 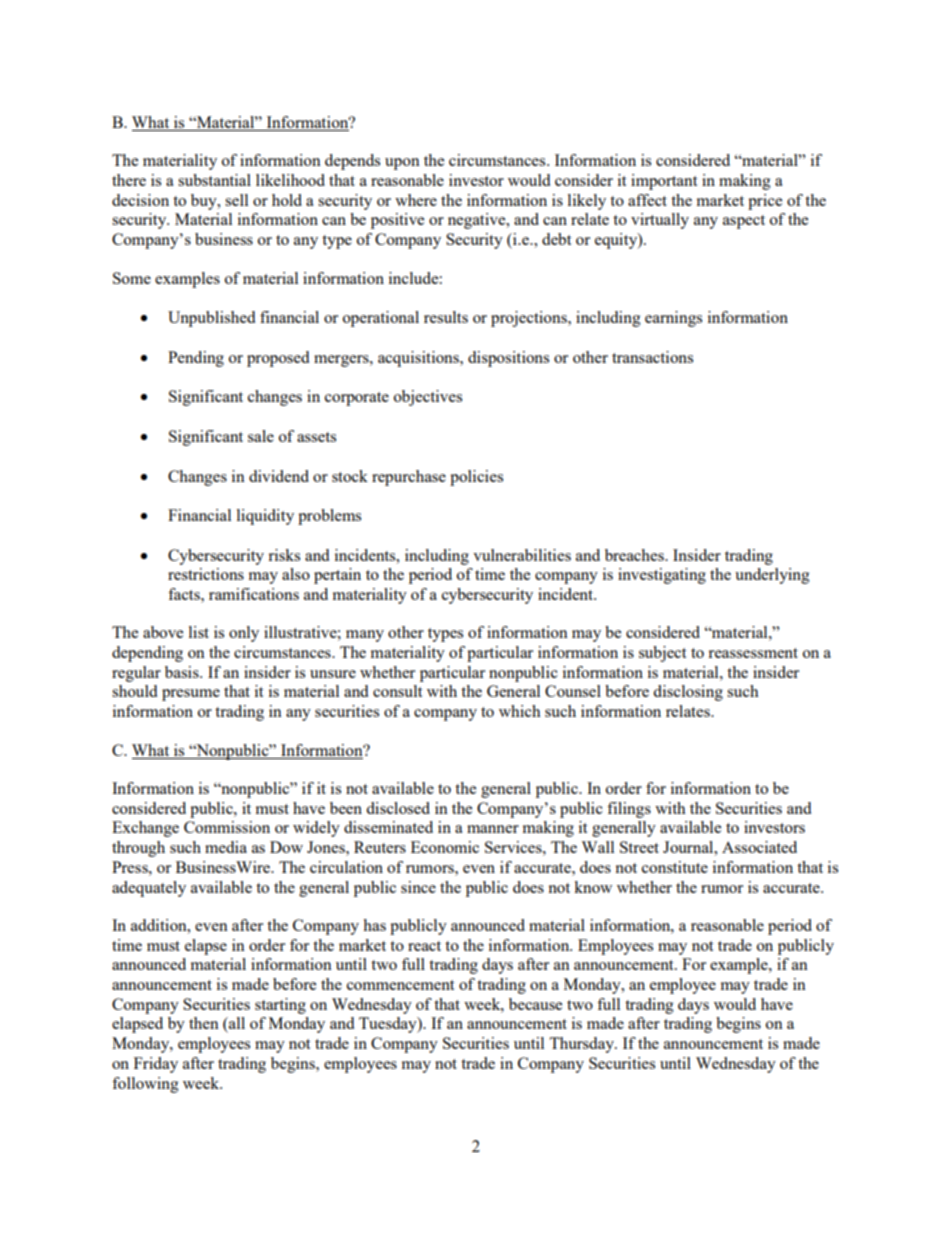 What do you see at coordinates (635, 555) in the document?
I see `breaches` at bounding box center [635, 555].
